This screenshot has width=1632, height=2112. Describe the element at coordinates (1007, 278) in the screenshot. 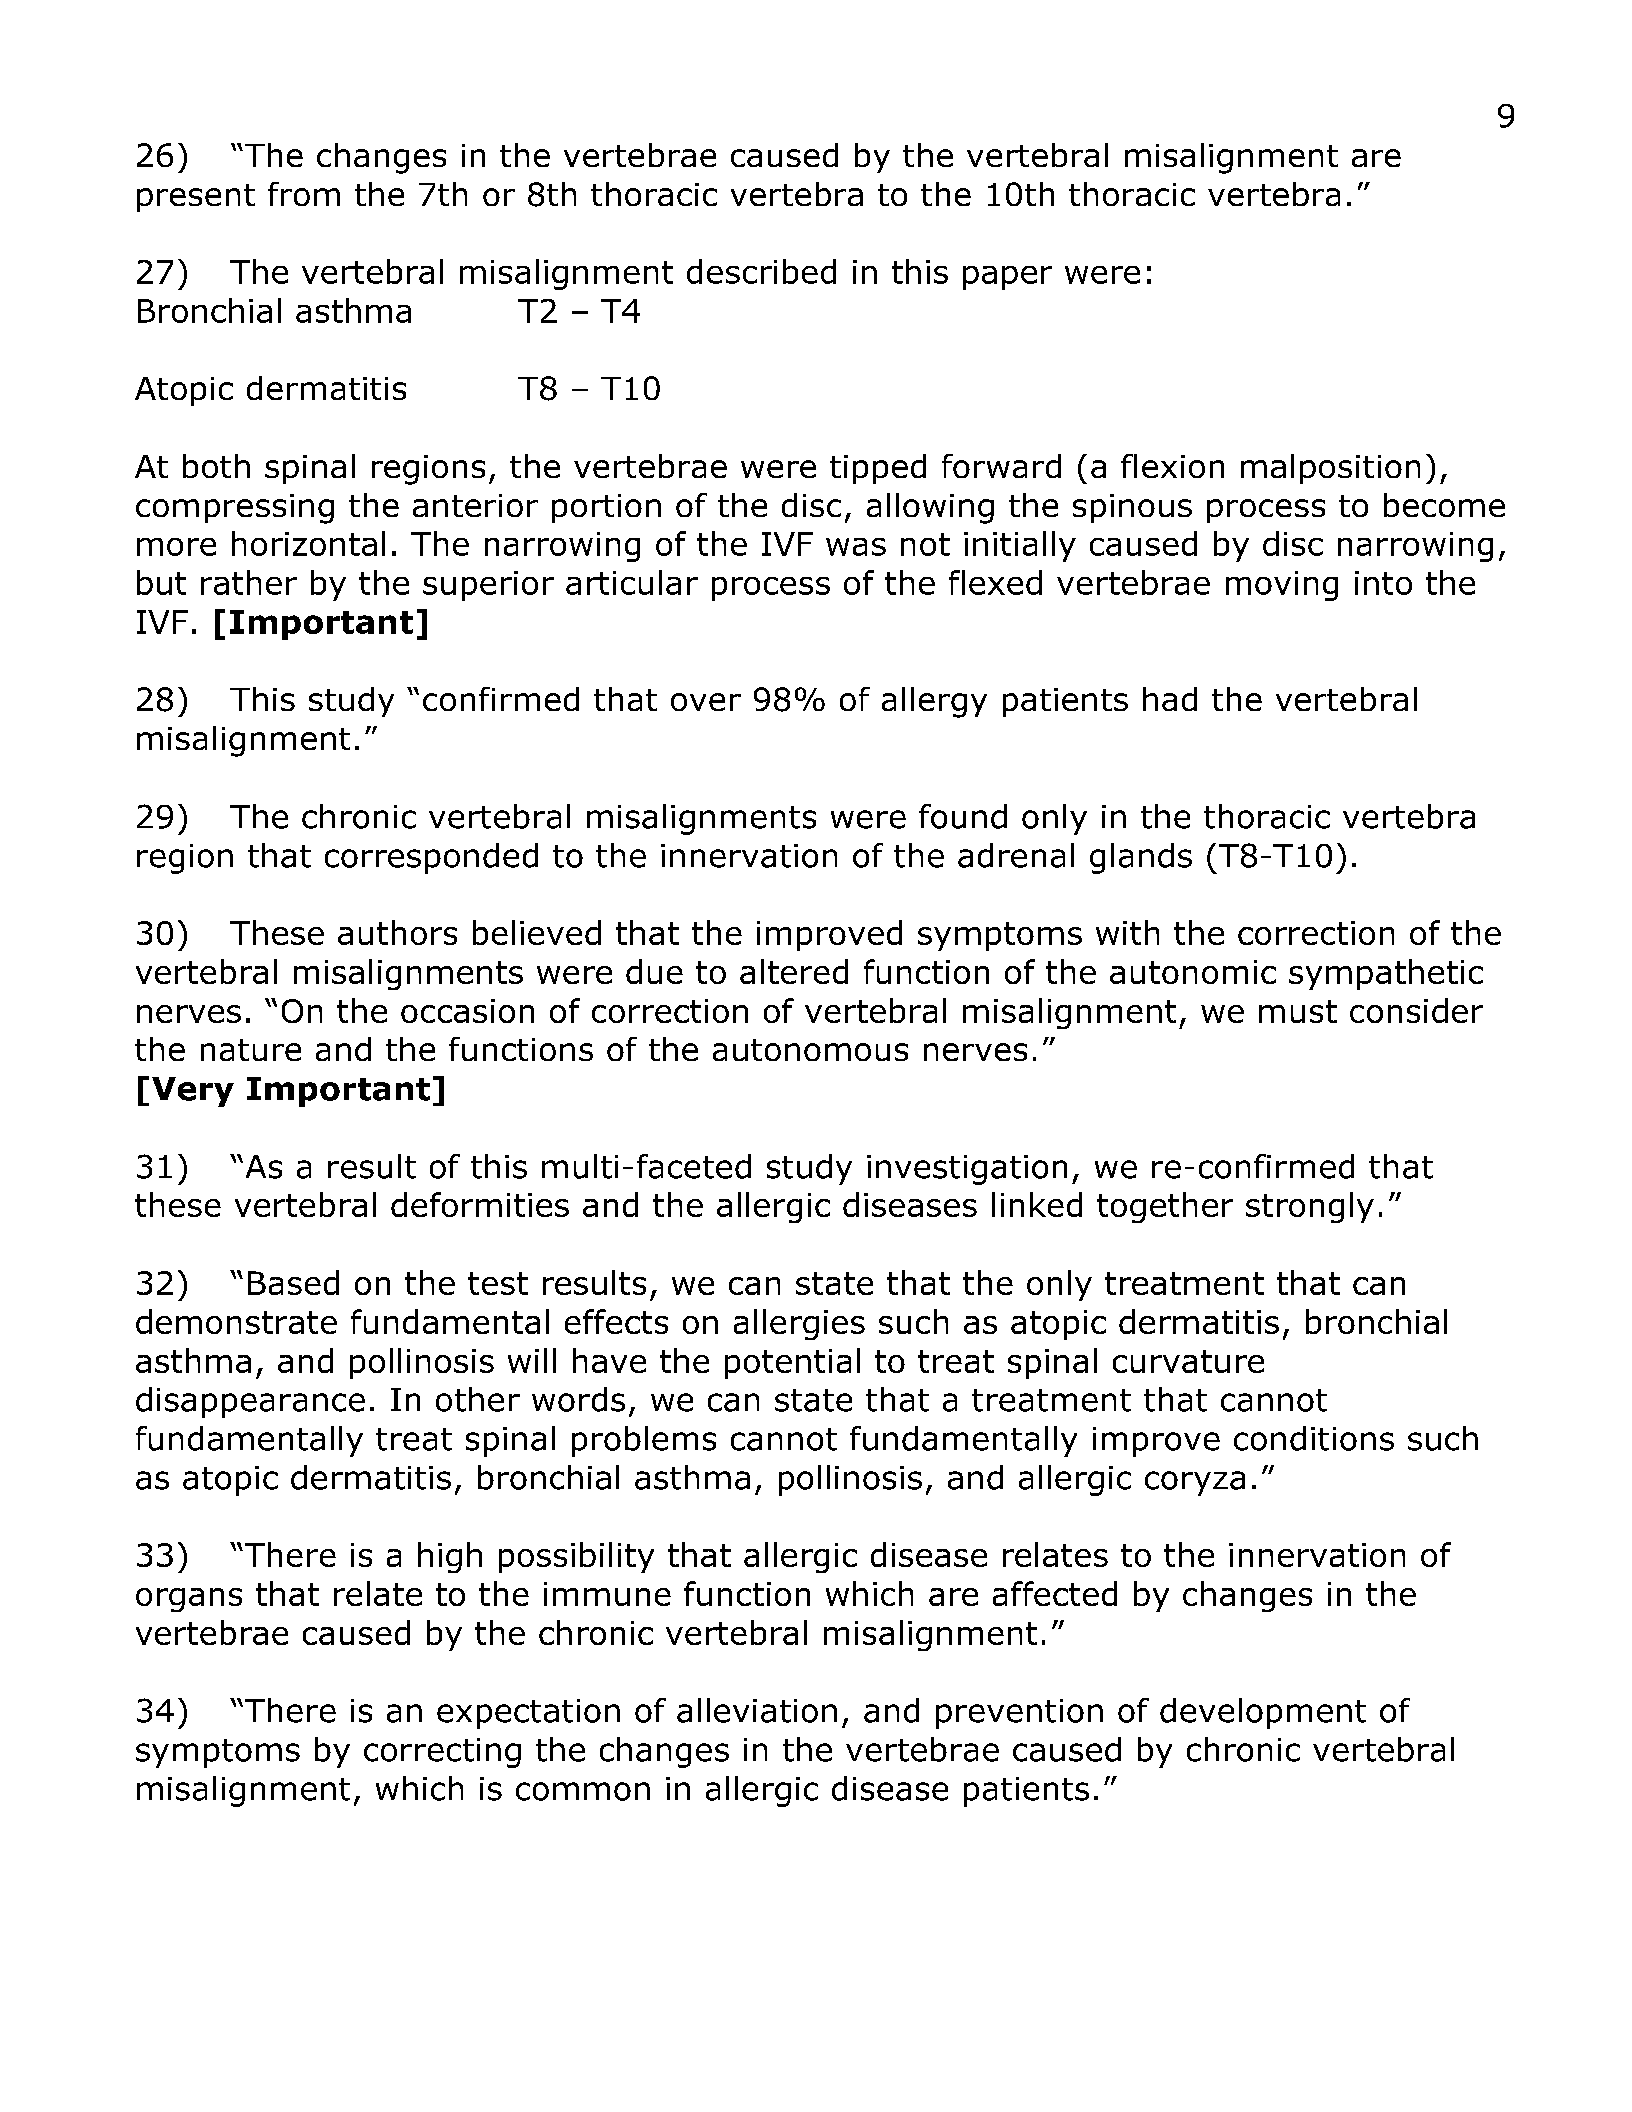

I see `paper` at that location.
